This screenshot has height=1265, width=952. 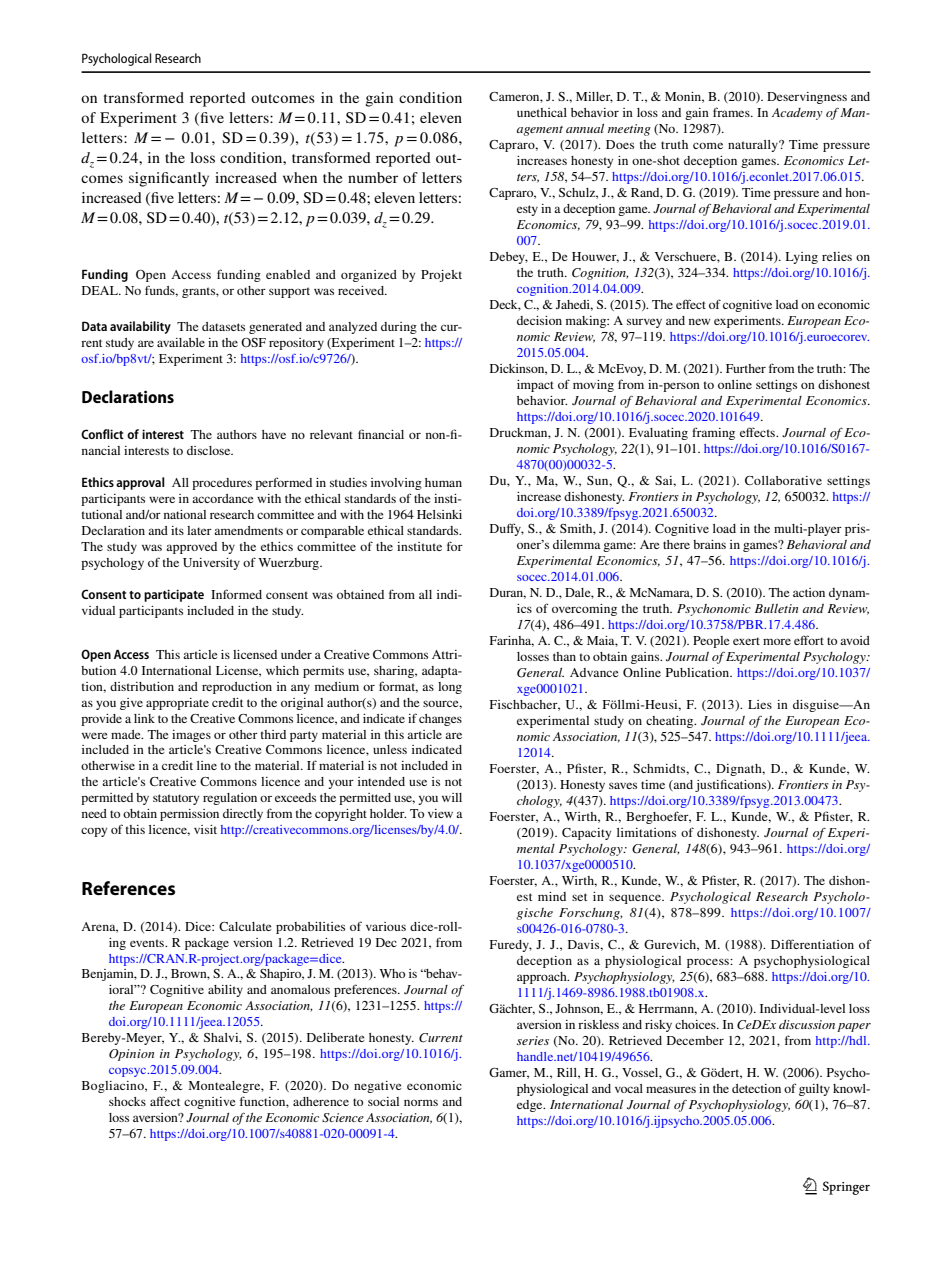 What do you see at coordinates (210, 450) in the screenshot?
I see `disclose` at bounding box center [210, 450].
